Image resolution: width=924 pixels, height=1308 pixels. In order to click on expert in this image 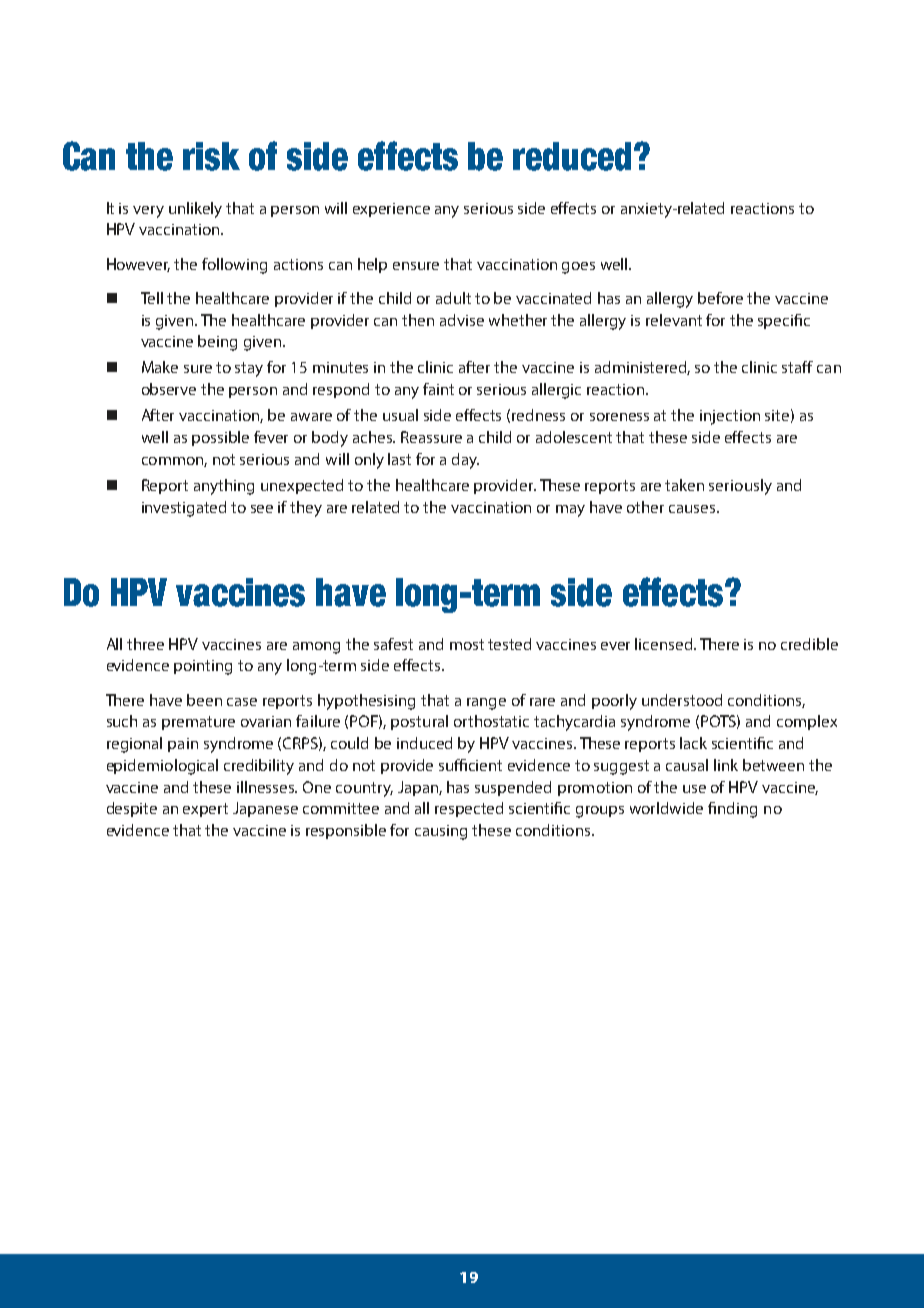, I will do `click(205, 810)`.
